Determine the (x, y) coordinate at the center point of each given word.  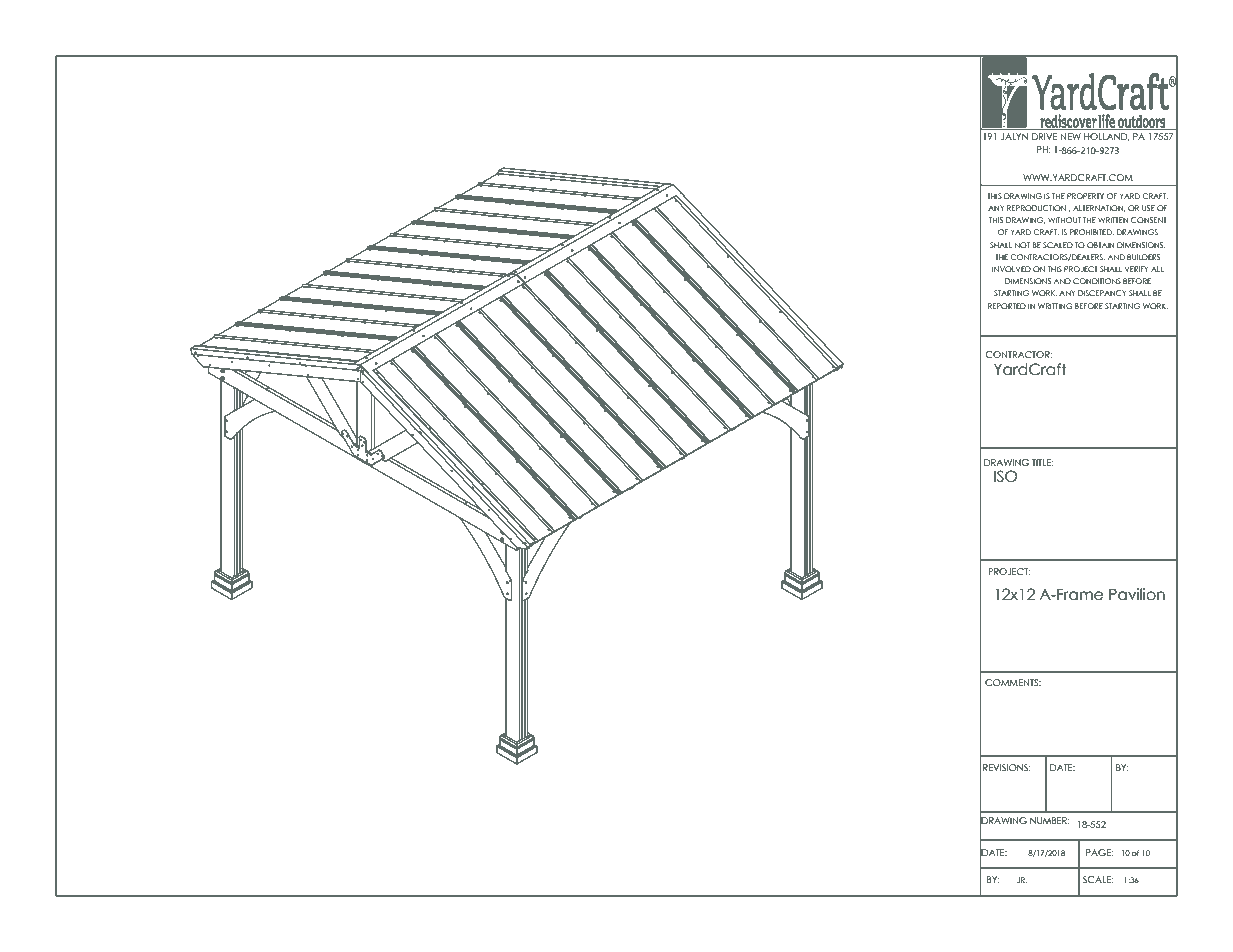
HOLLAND (1106, 137)
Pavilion (1137, 594)
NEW (1071, 136)
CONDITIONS (1097, 281)
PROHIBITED (1092, 232)
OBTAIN (1101, 245)
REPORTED (1007, 306)
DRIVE (1044, 136)
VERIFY (1136, 269)
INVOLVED (1011, 269)
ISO (1005, 476)
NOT (1022, 245)
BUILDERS (1143, 257)
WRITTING (1055, 306)
